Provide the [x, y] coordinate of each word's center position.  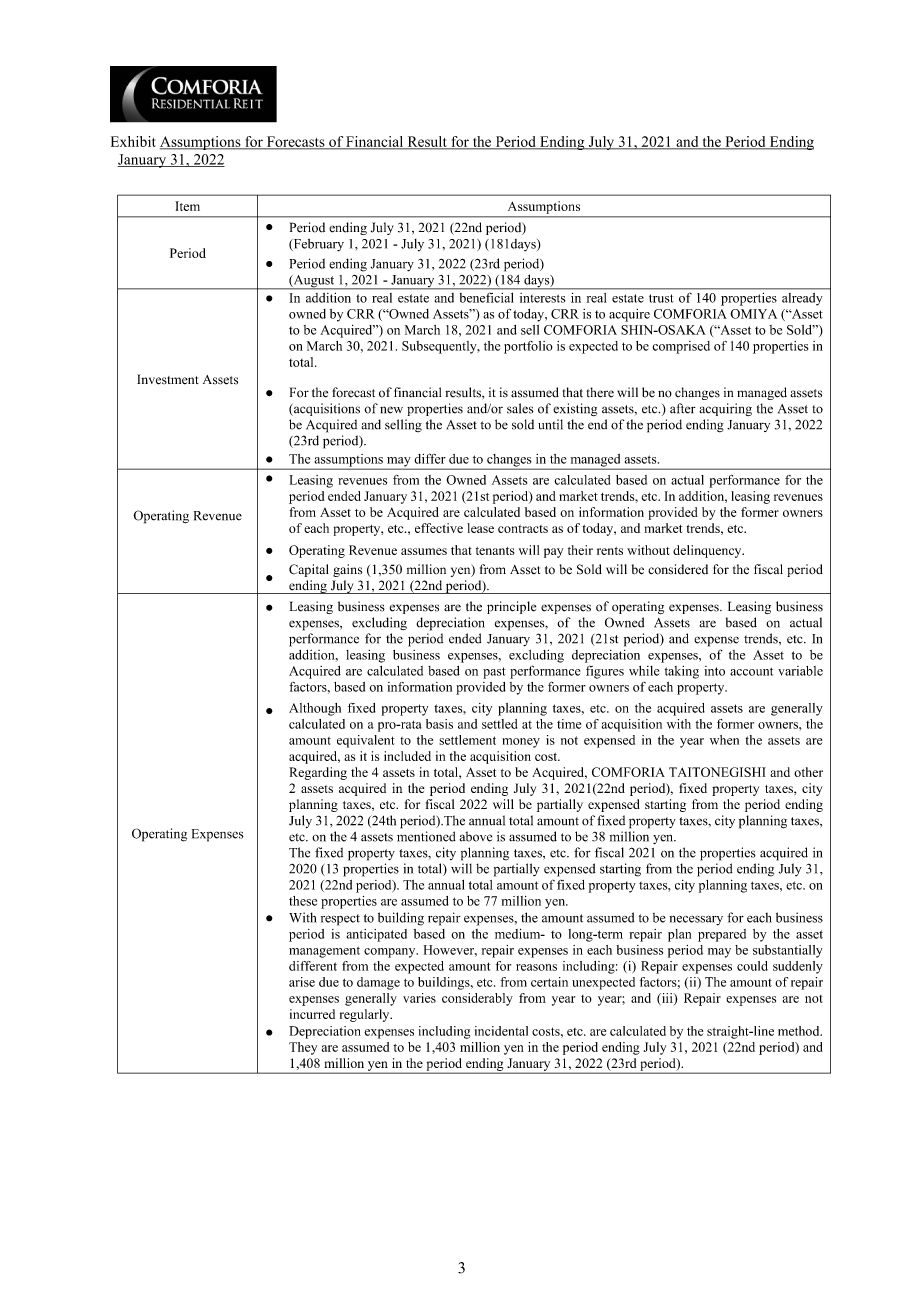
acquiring [725, 409]
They [303, 1048]
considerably [477, 999]
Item [187, 206]
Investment [168, 379]
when [724, 740]
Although [315, 709]
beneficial [486, 298]
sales [520, 408]
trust [661, 298]
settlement [467, 740]
